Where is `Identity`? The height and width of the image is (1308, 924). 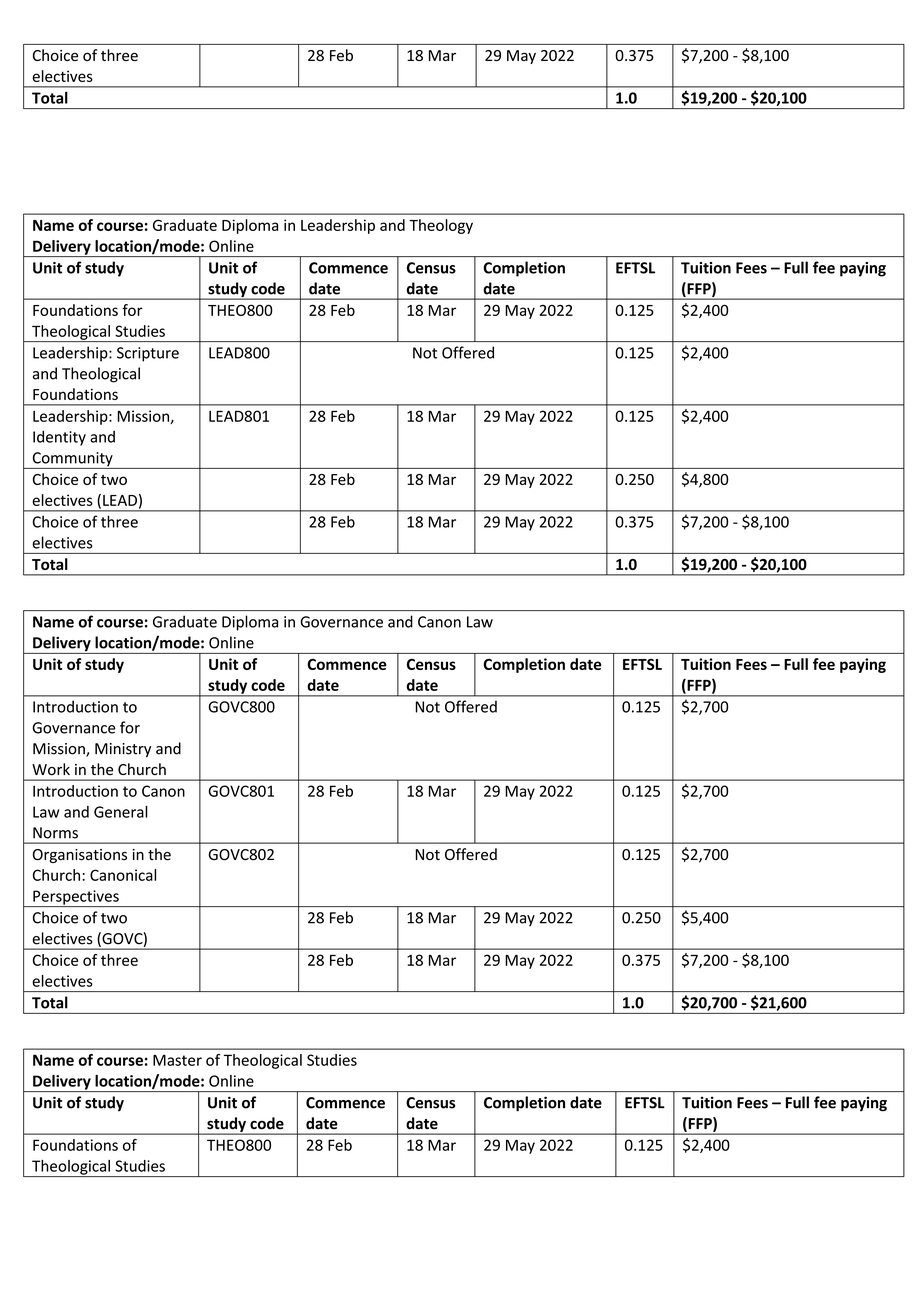 Identity is located at coordinates (59, 438).
